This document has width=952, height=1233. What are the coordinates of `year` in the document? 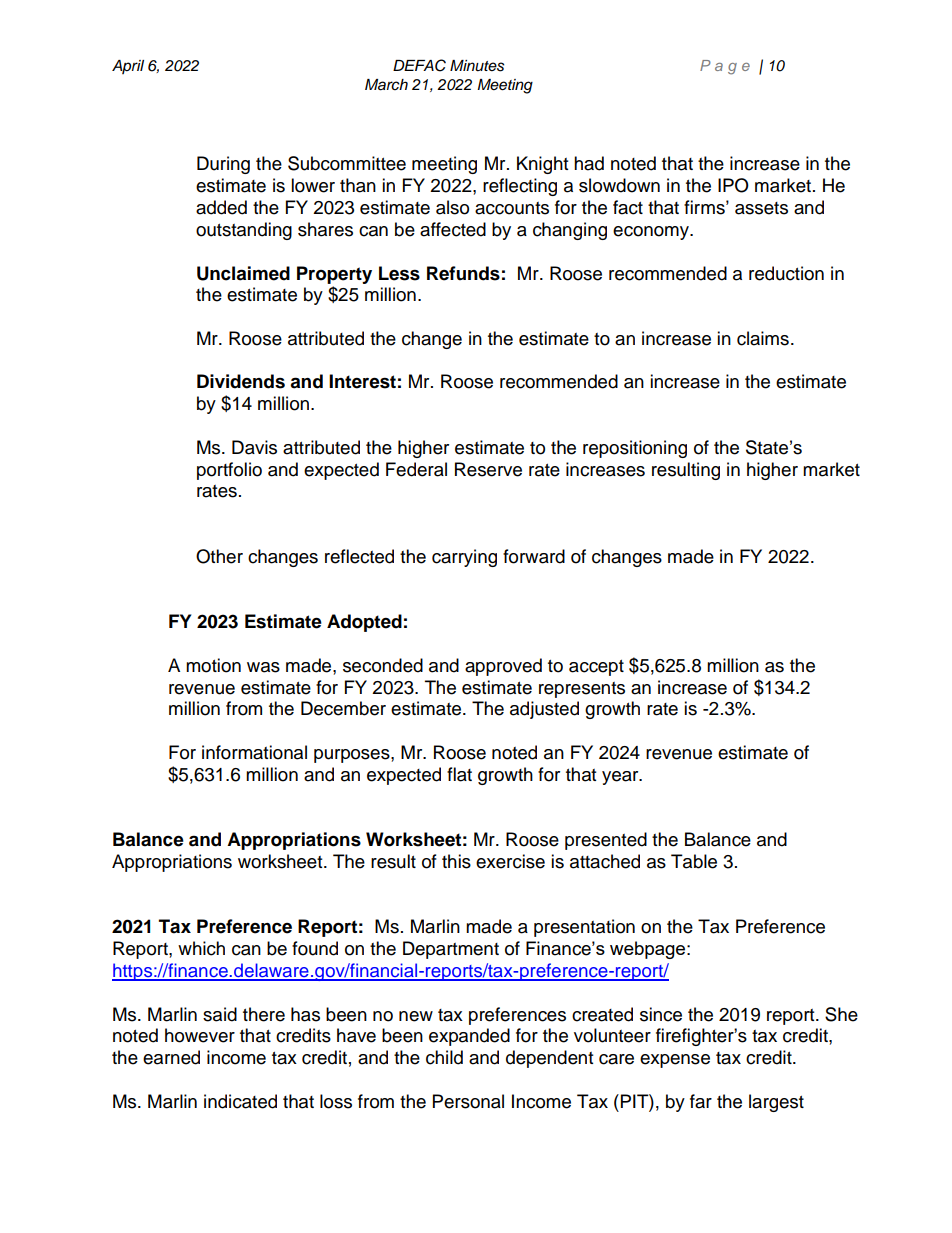 It's located at (621, 778).
